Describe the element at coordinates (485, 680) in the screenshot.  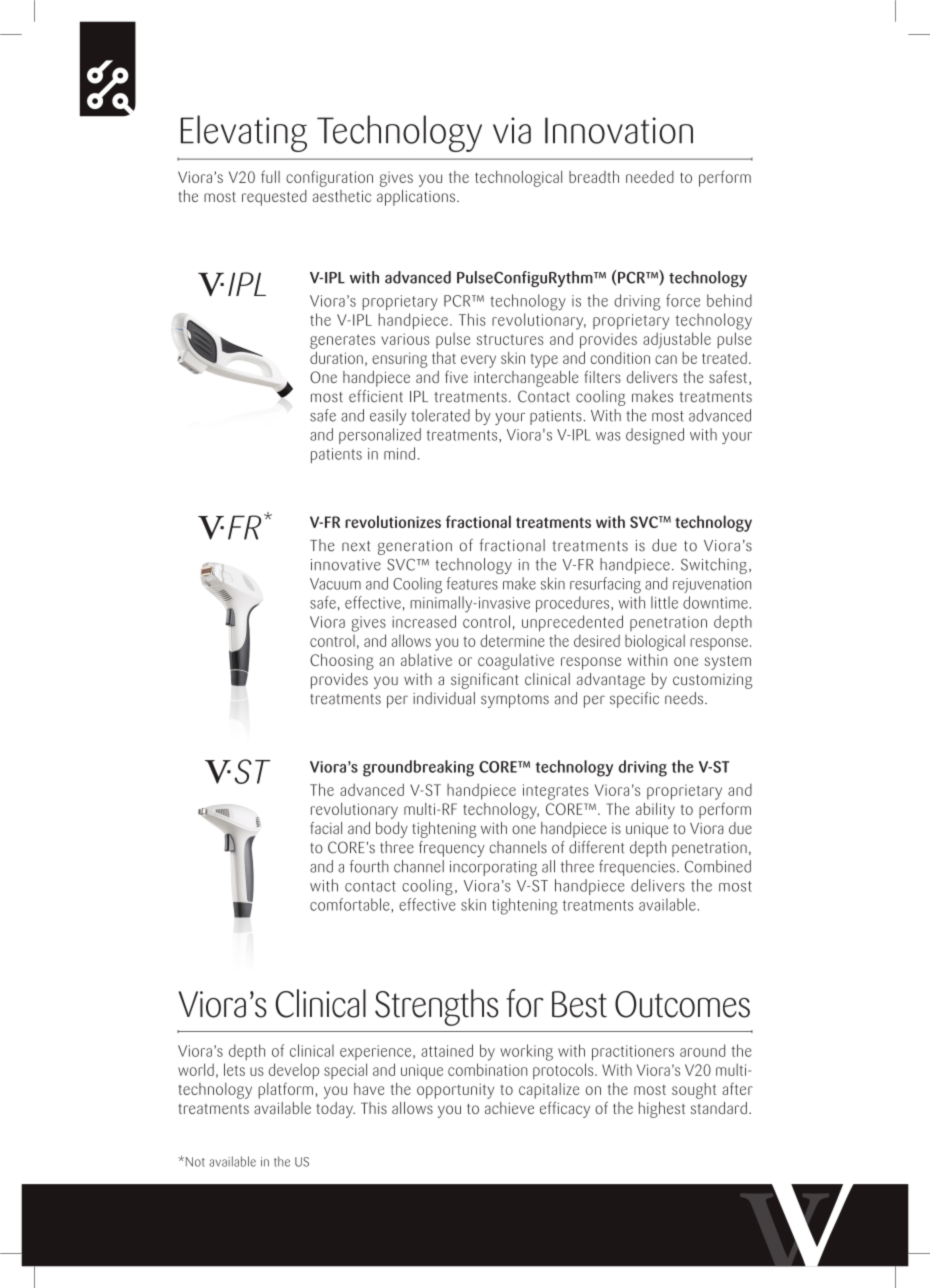
I see `significant` at that location.
